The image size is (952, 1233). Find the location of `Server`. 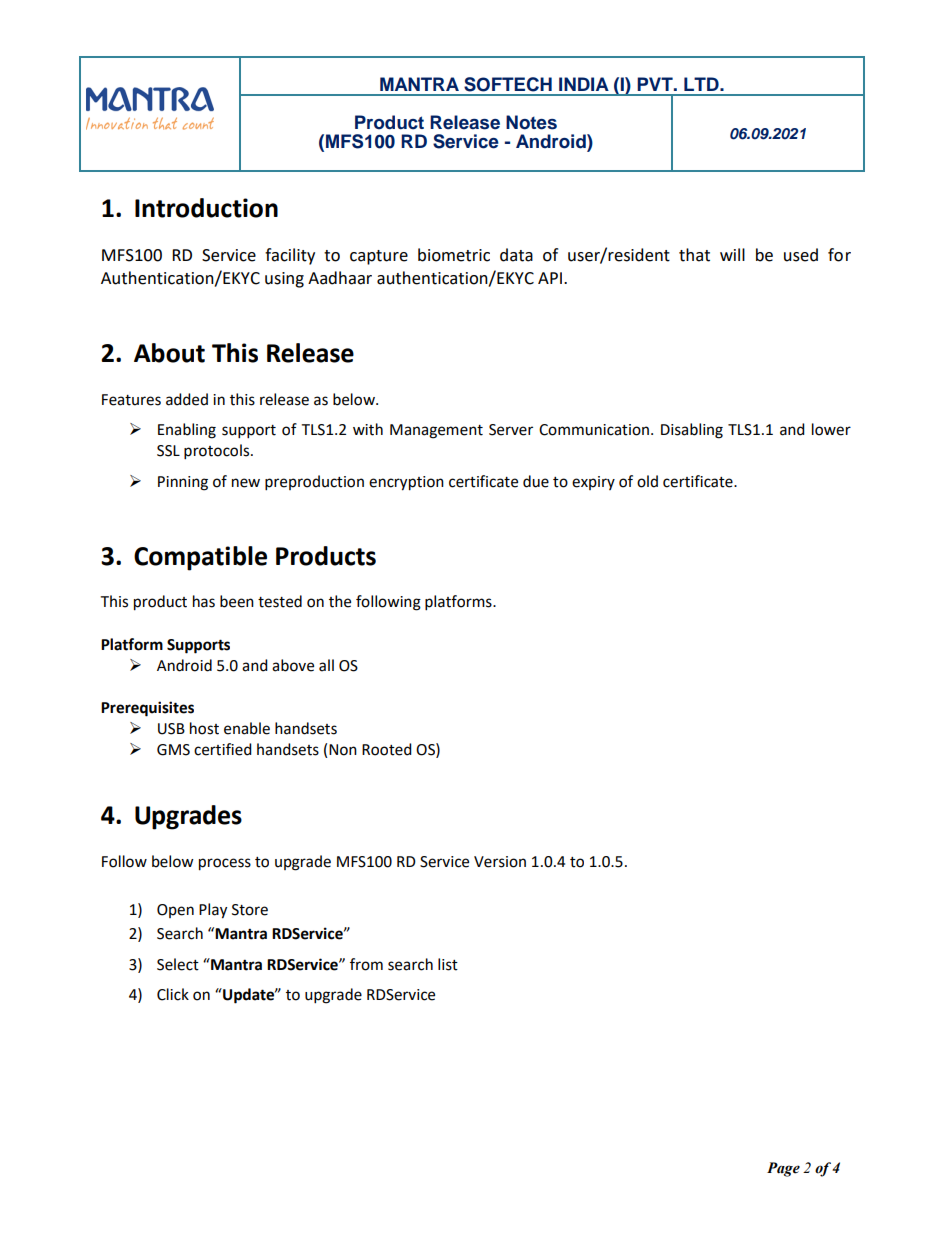

Server is located at coordinates (511, 430).
